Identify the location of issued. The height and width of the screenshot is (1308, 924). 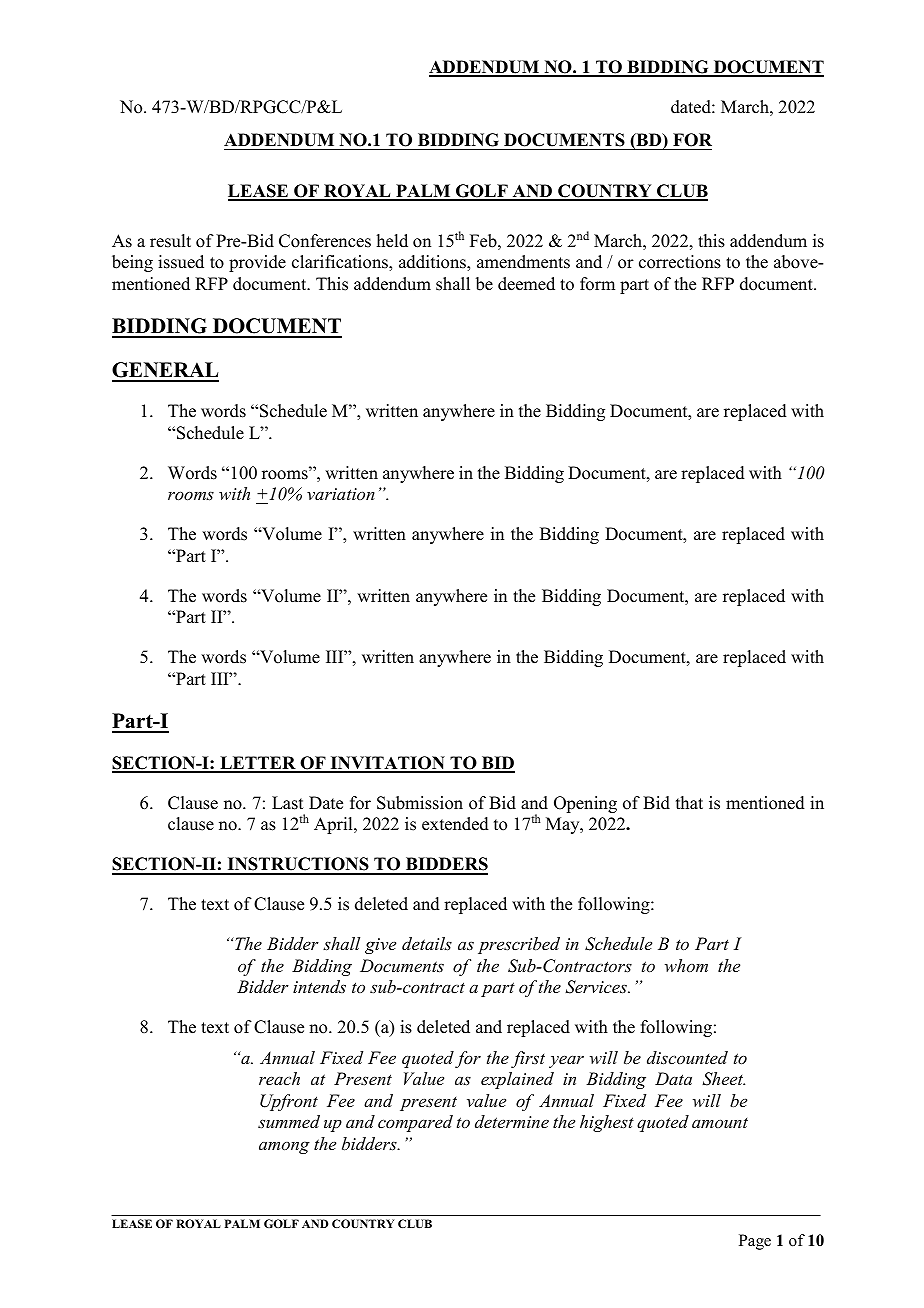
(181, 262).
